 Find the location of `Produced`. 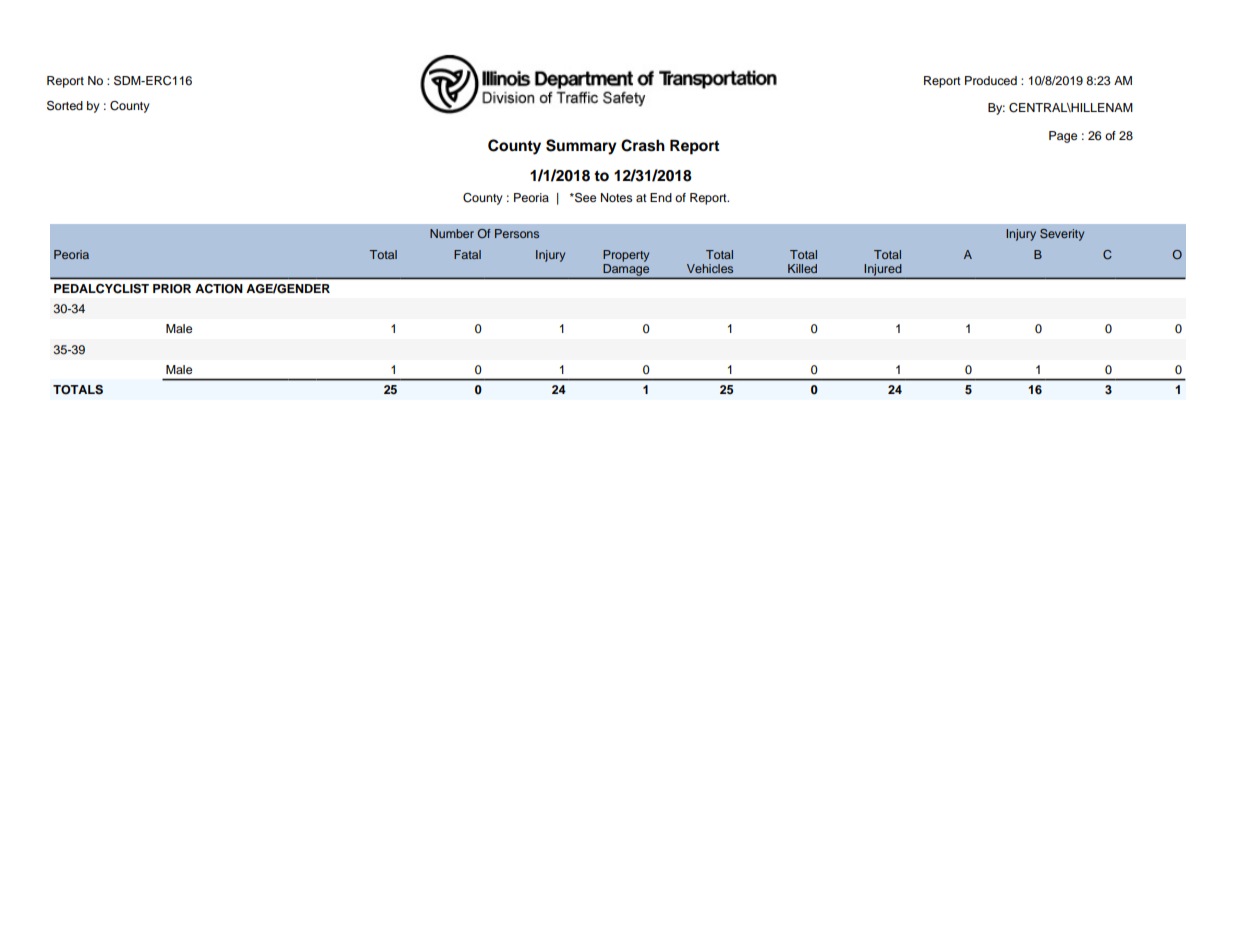

Produced is located at coordinates (991, 80).
